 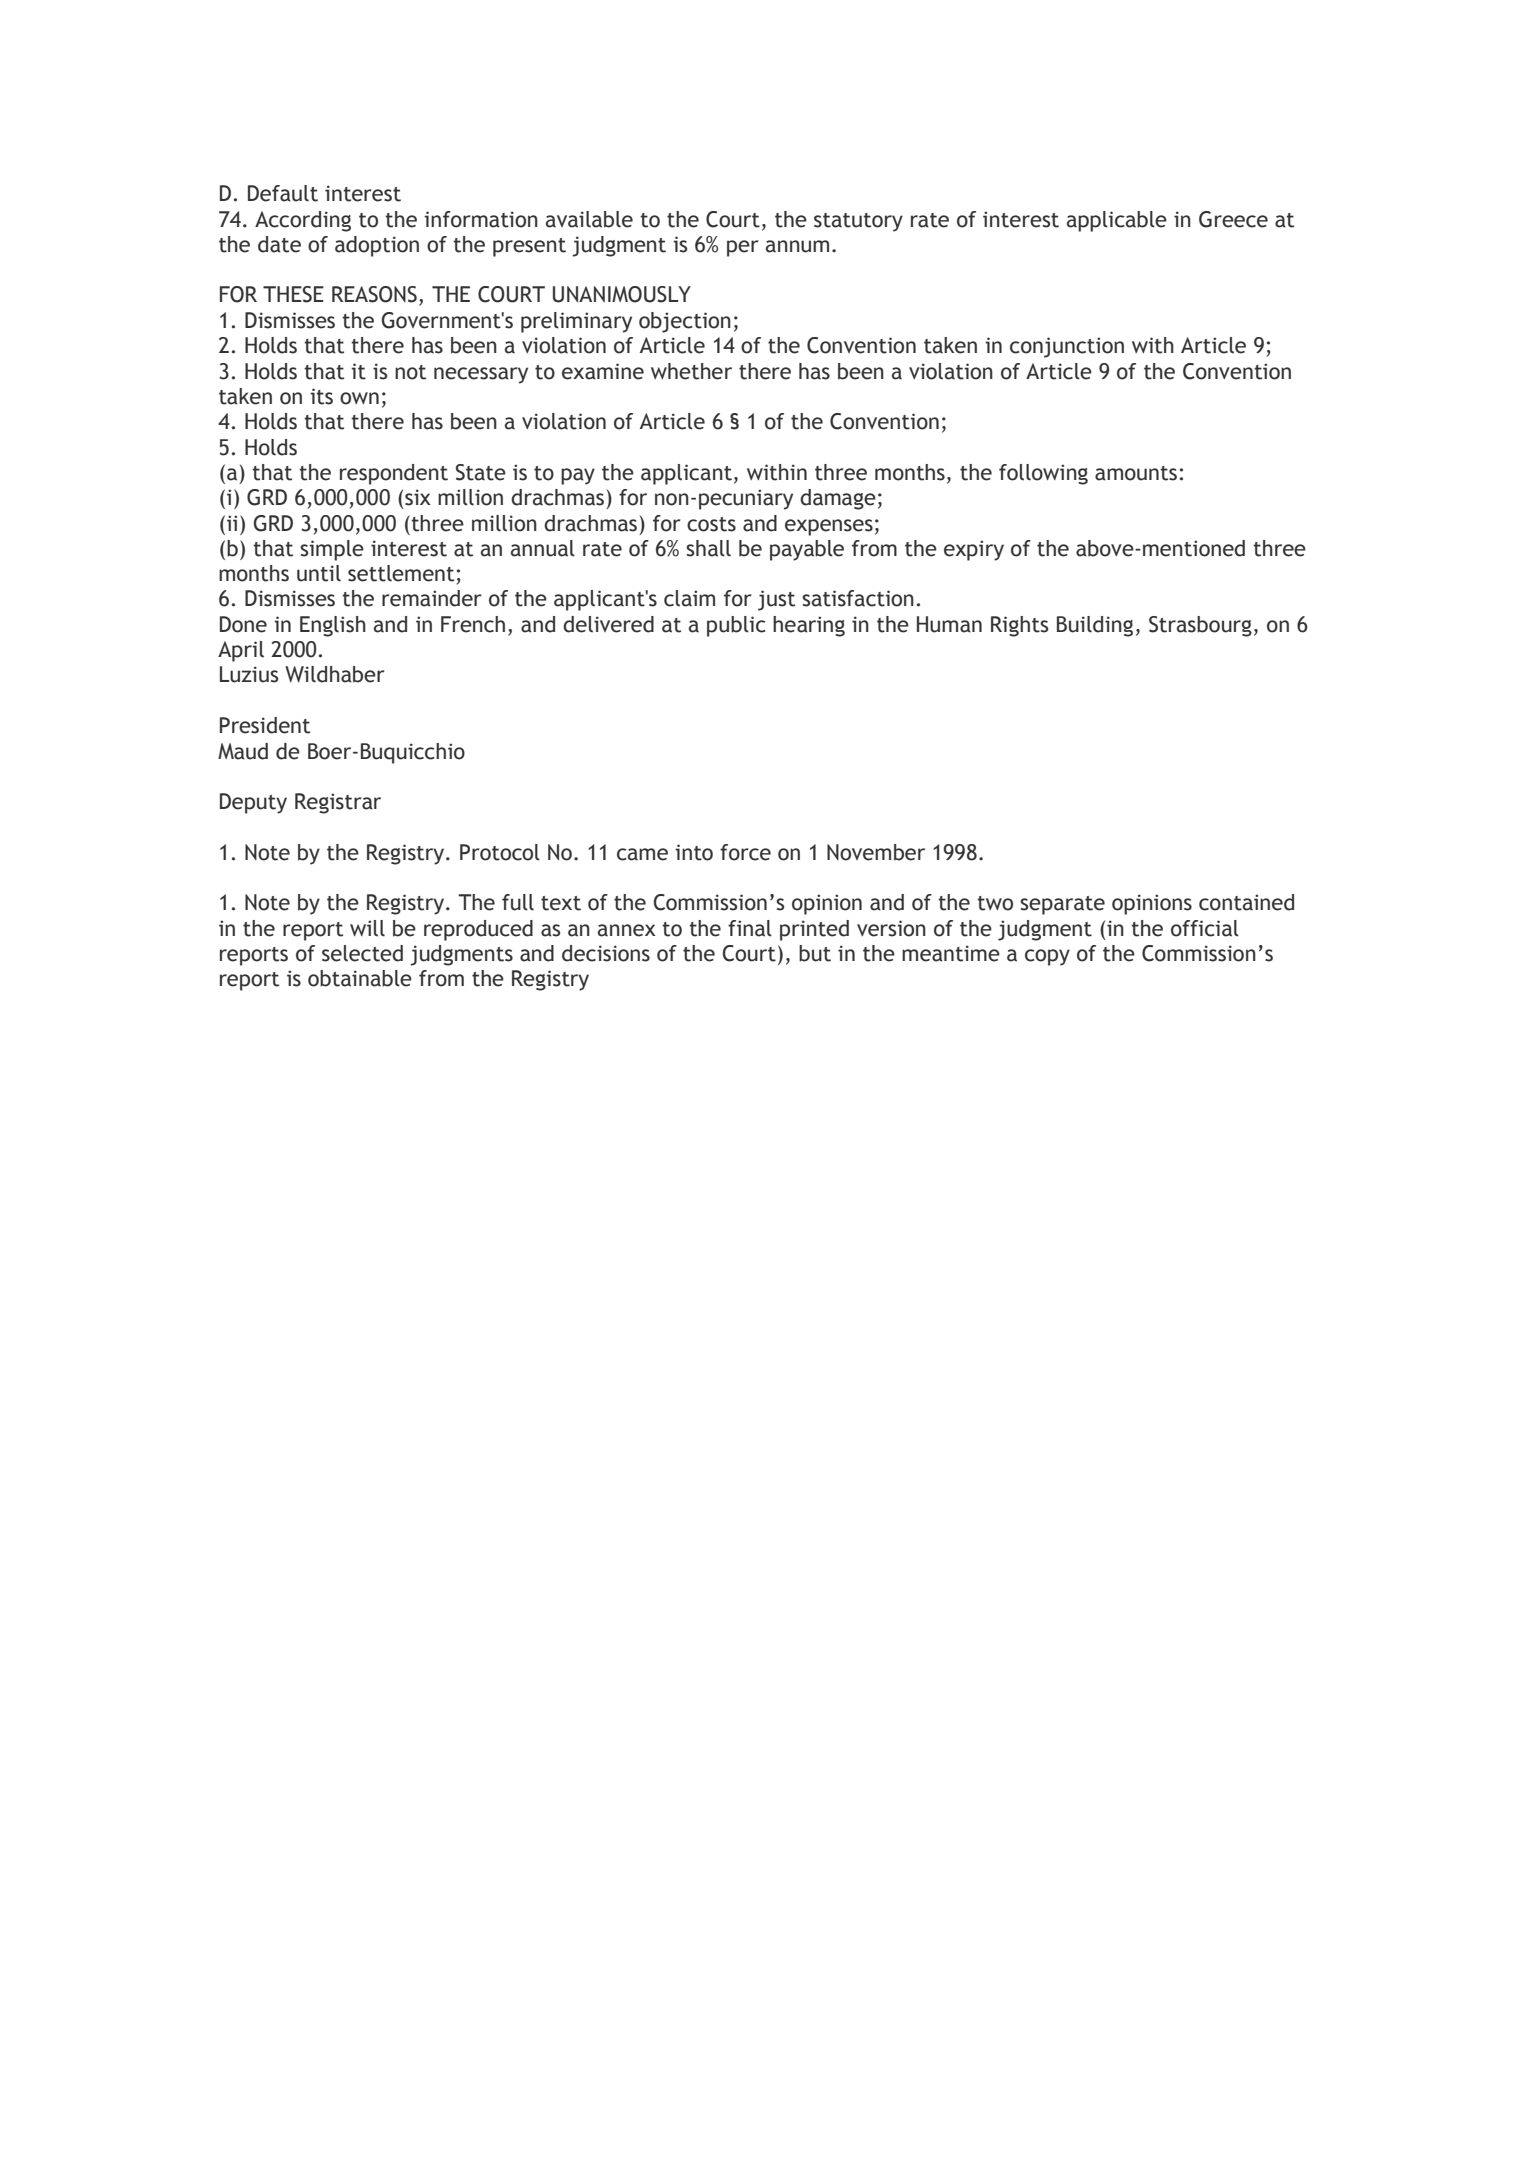 What do you see at coordinates (303, 221) in the screenshot?
I see `According` at bounding box center [303, 221].
